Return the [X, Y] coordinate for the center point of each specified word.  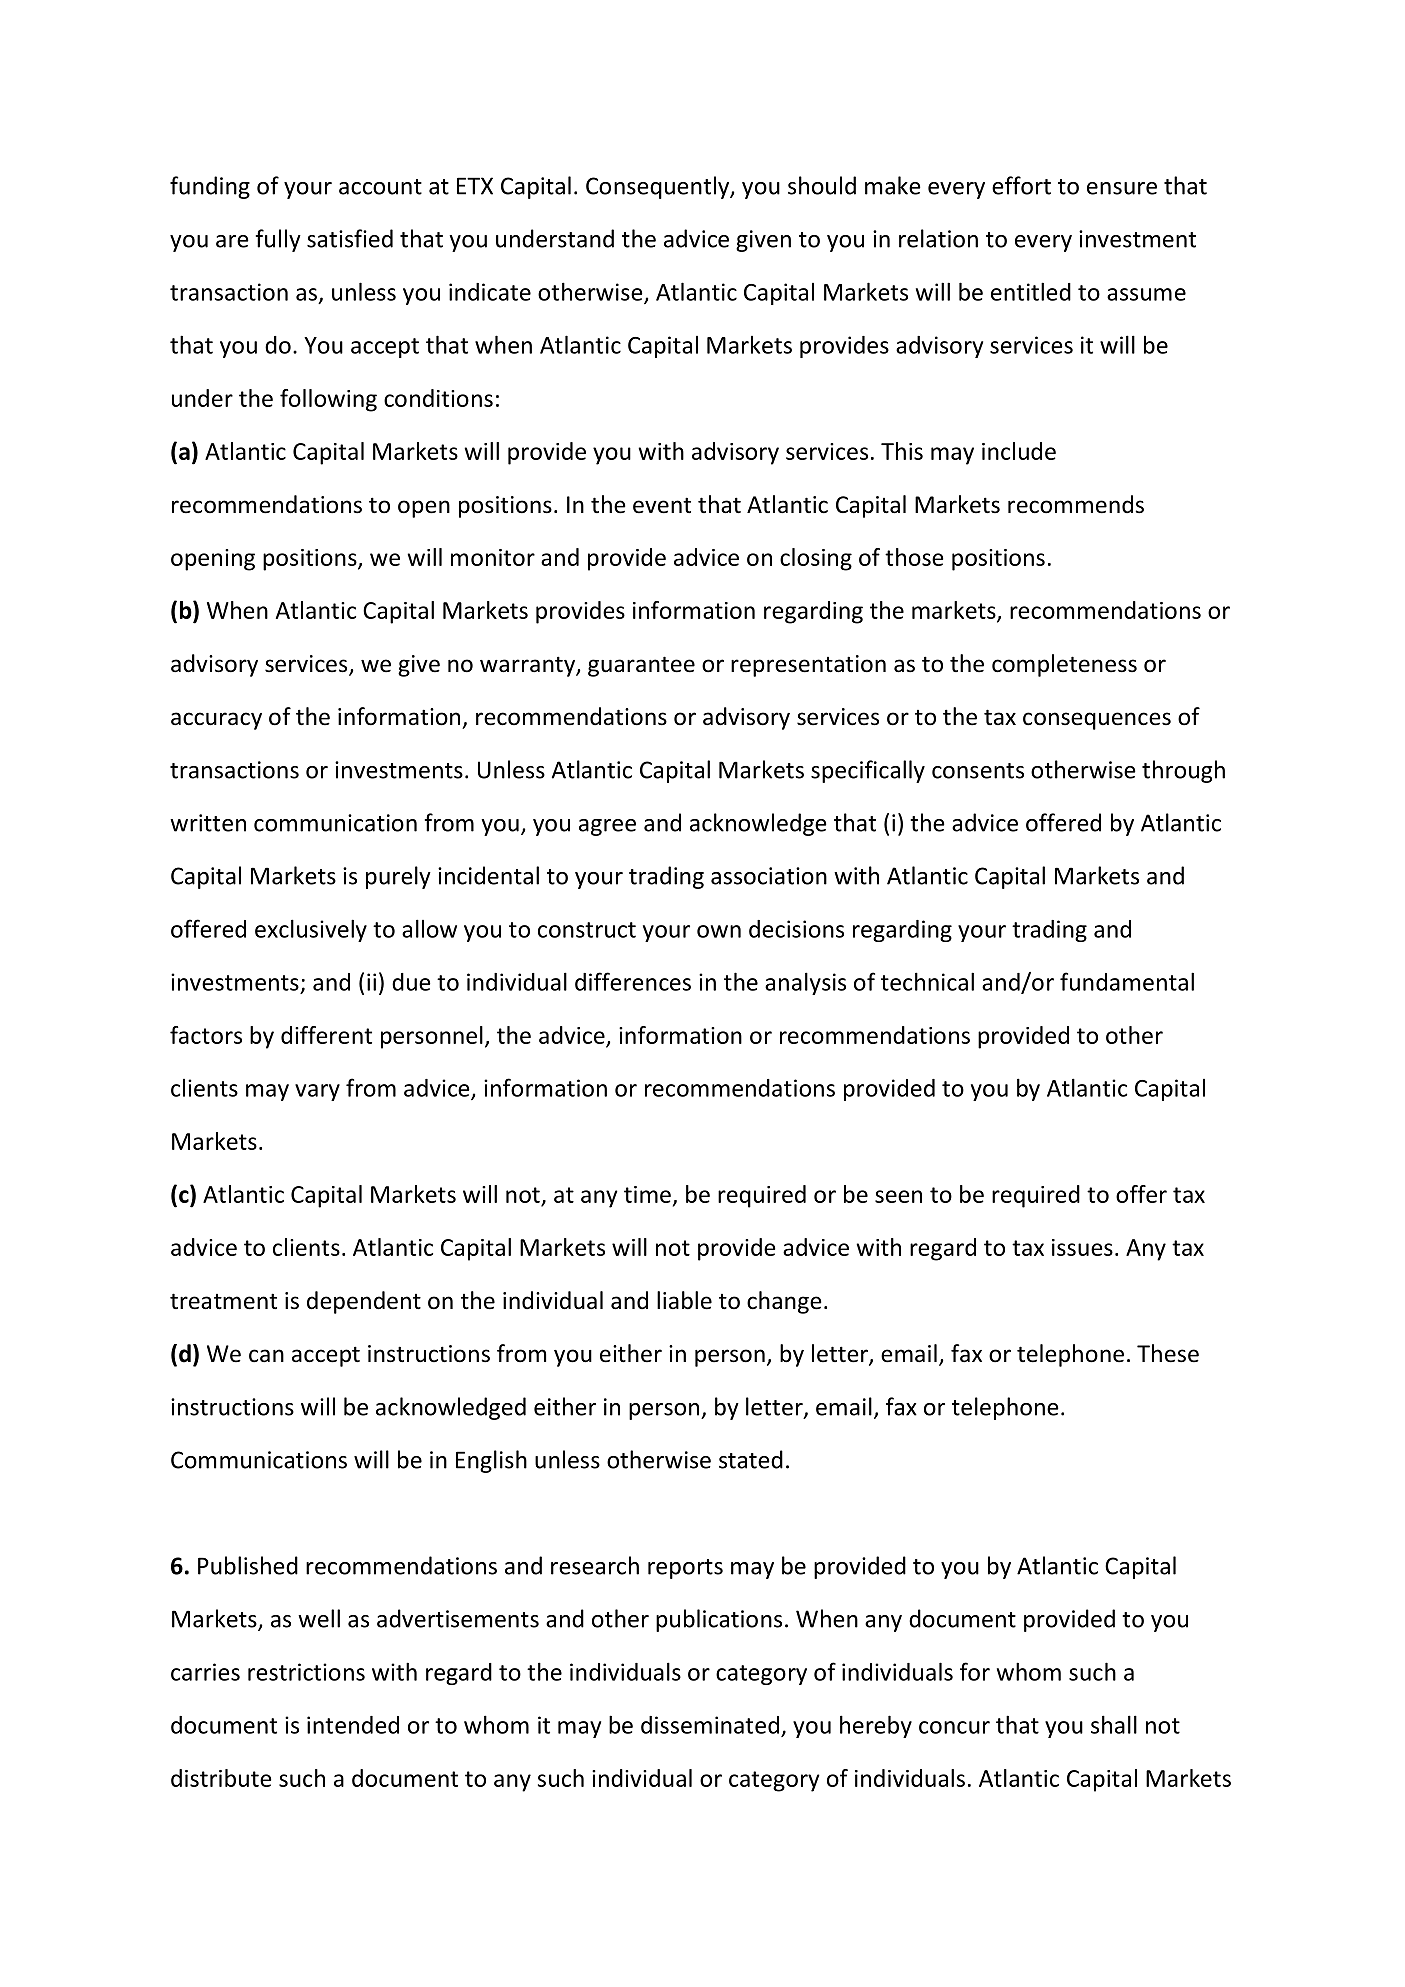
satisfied [350, 238]
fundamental [1127, 981]
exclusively [311, 930]
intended [353, 1725]
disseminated [710, 1725]
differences [633, 981]
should [822, 185]
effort [1021, 185]
